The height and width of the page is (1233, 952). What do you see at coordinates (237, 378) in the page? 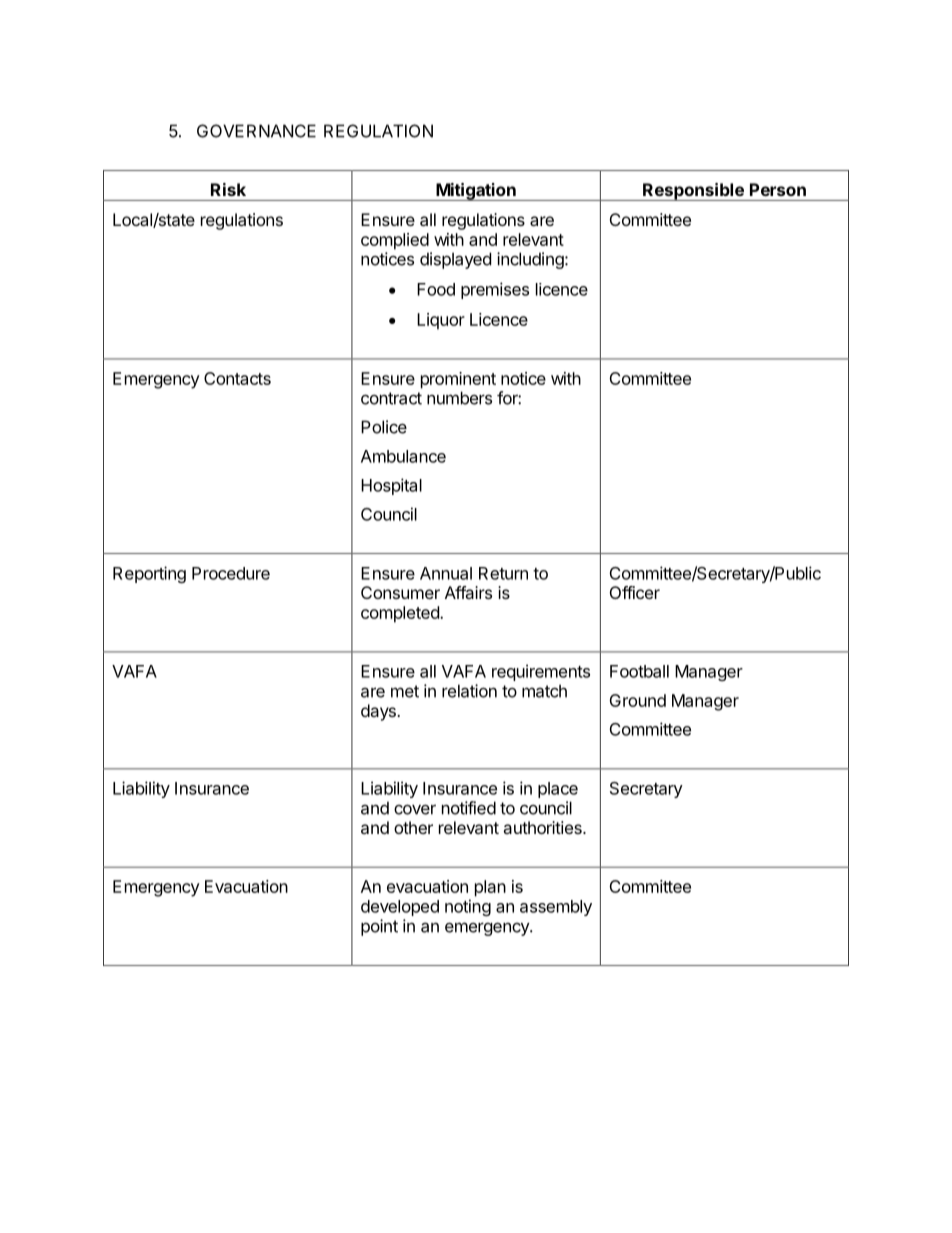
I see `Contacts` at bounding box center [237, 378].
